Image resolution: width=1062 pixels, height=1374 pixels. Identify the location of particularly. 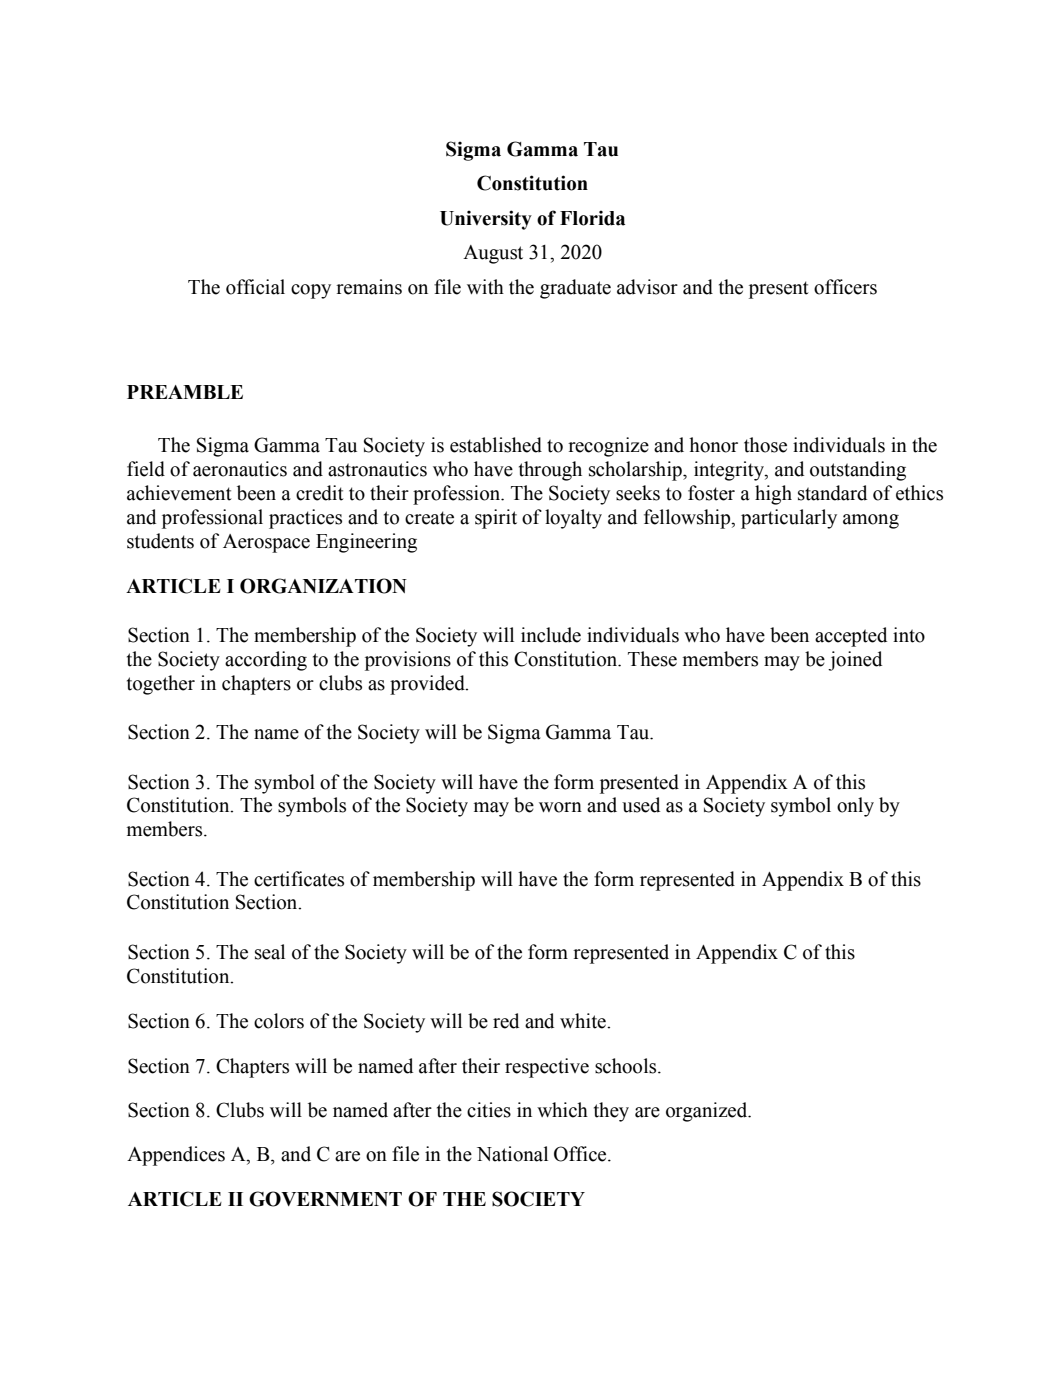
(789, 519).
